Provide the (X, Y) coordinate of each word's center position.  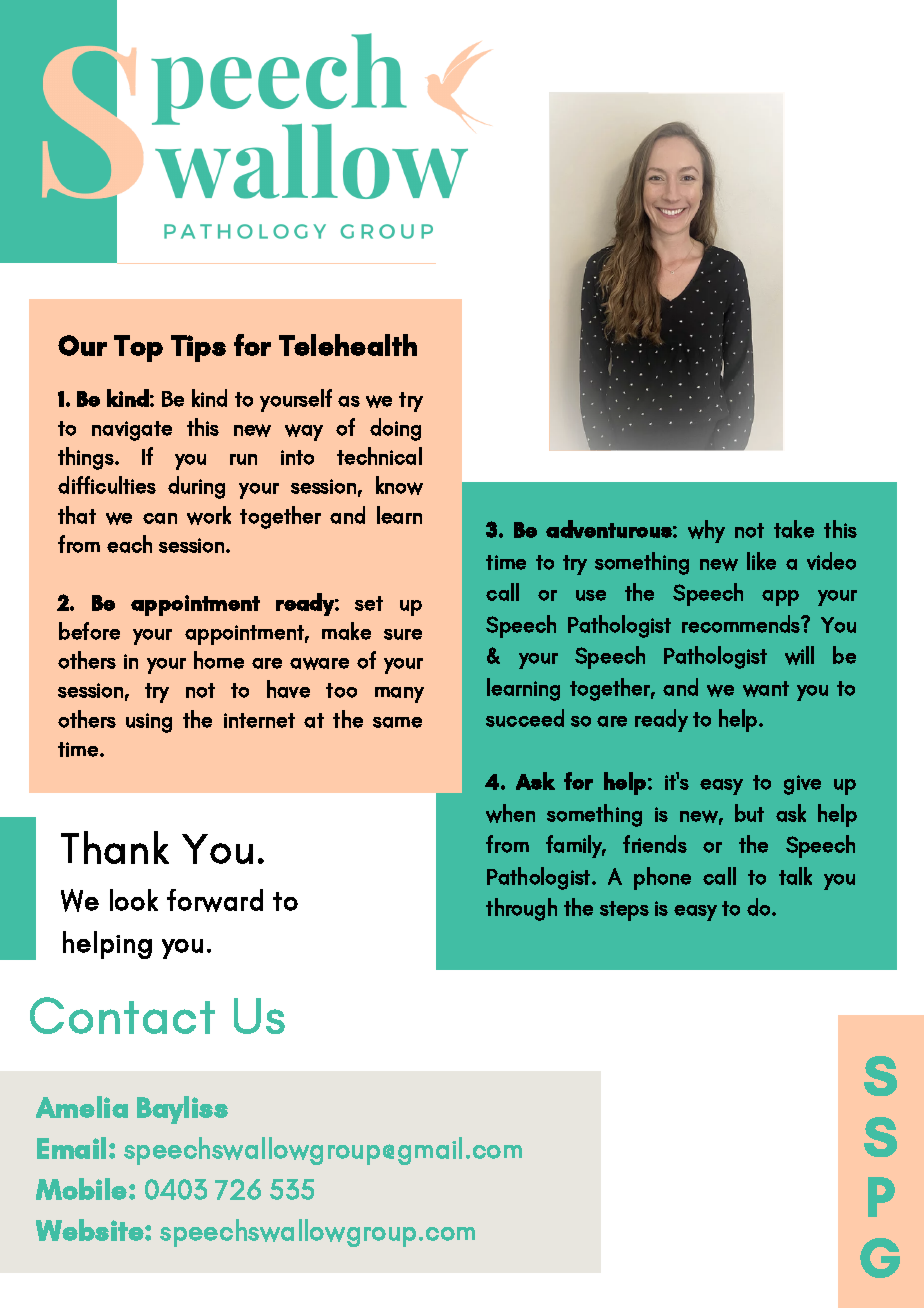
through (521, 909)
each (129, 544)
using (149, 723)
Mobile (81, 1189)
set (369, 603)
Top (138, 348)
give (802, 785)
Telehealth (348, 345)
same (397, 722)
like (761, 561)
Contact (122, 1015)
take (794, 529)
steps (624, 911)
